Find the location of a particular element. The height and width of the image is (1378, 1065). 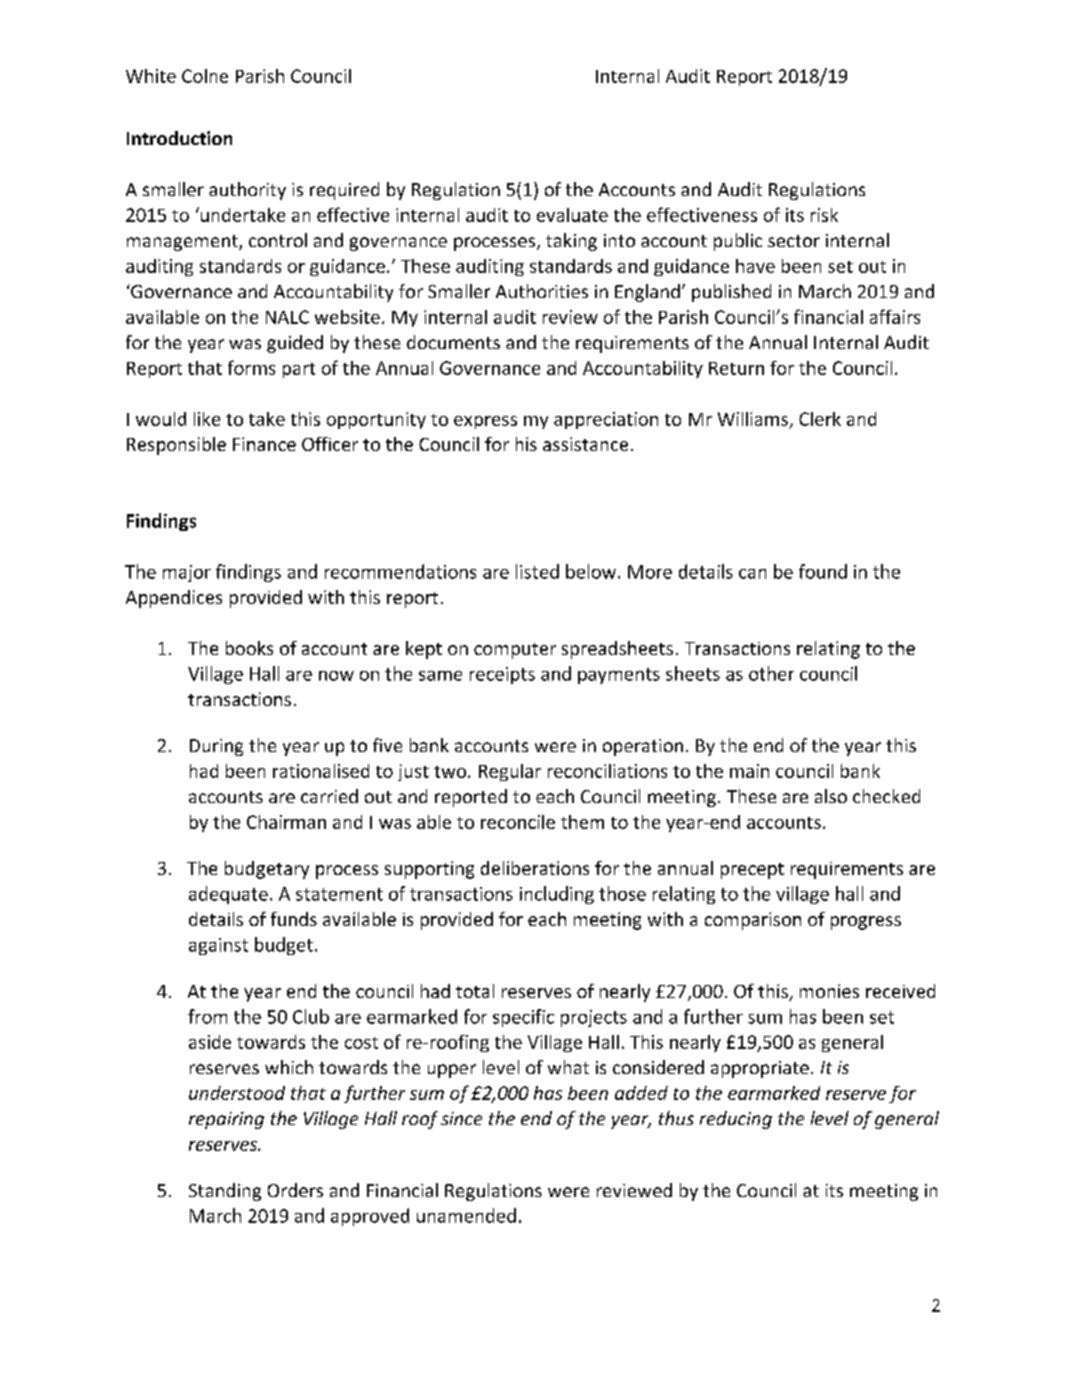

affairs is located at coordinates (895, 316).
